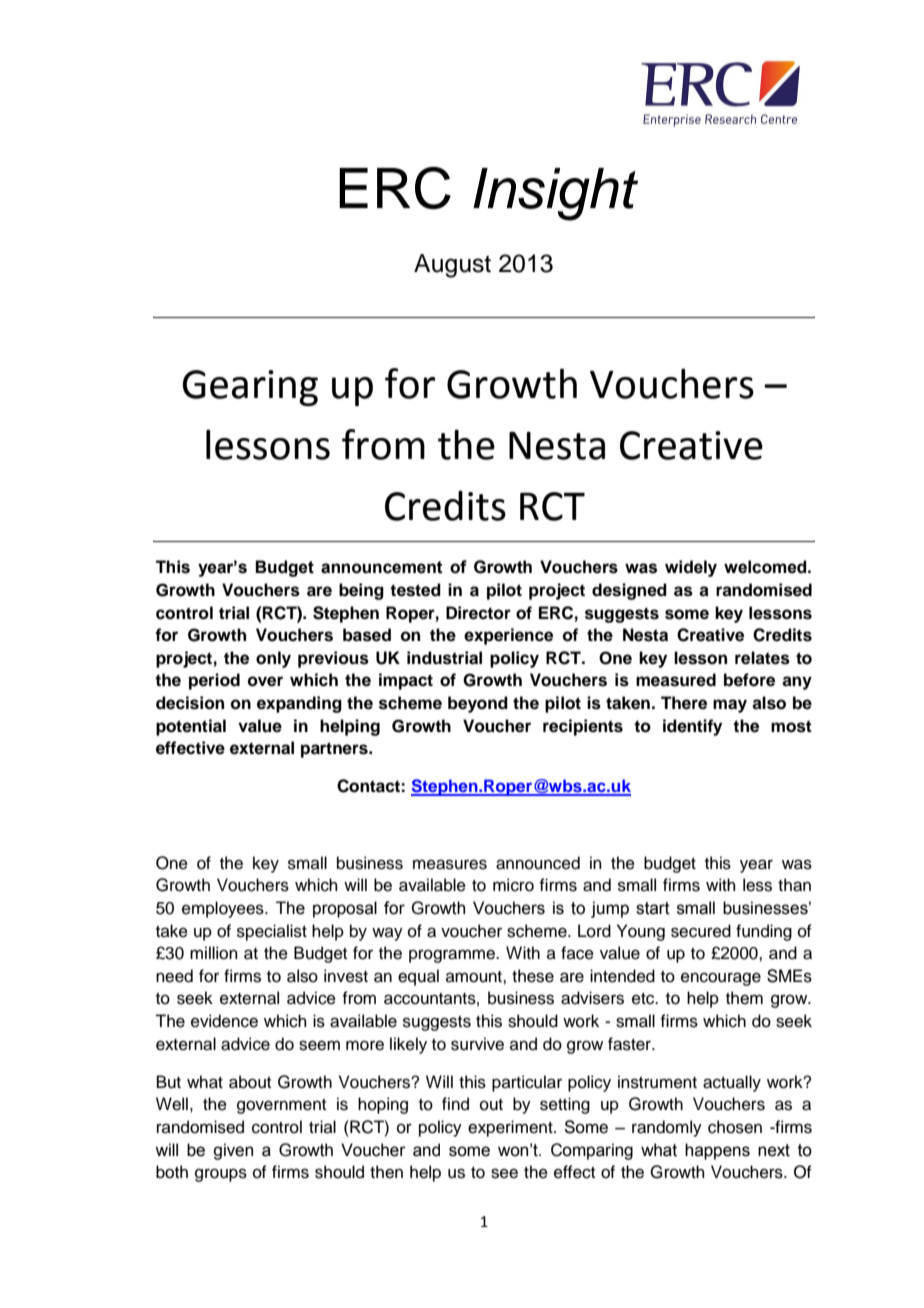 The width and height of the screenshot is (924, 1308). I want to click on than, so click(794, 885).
